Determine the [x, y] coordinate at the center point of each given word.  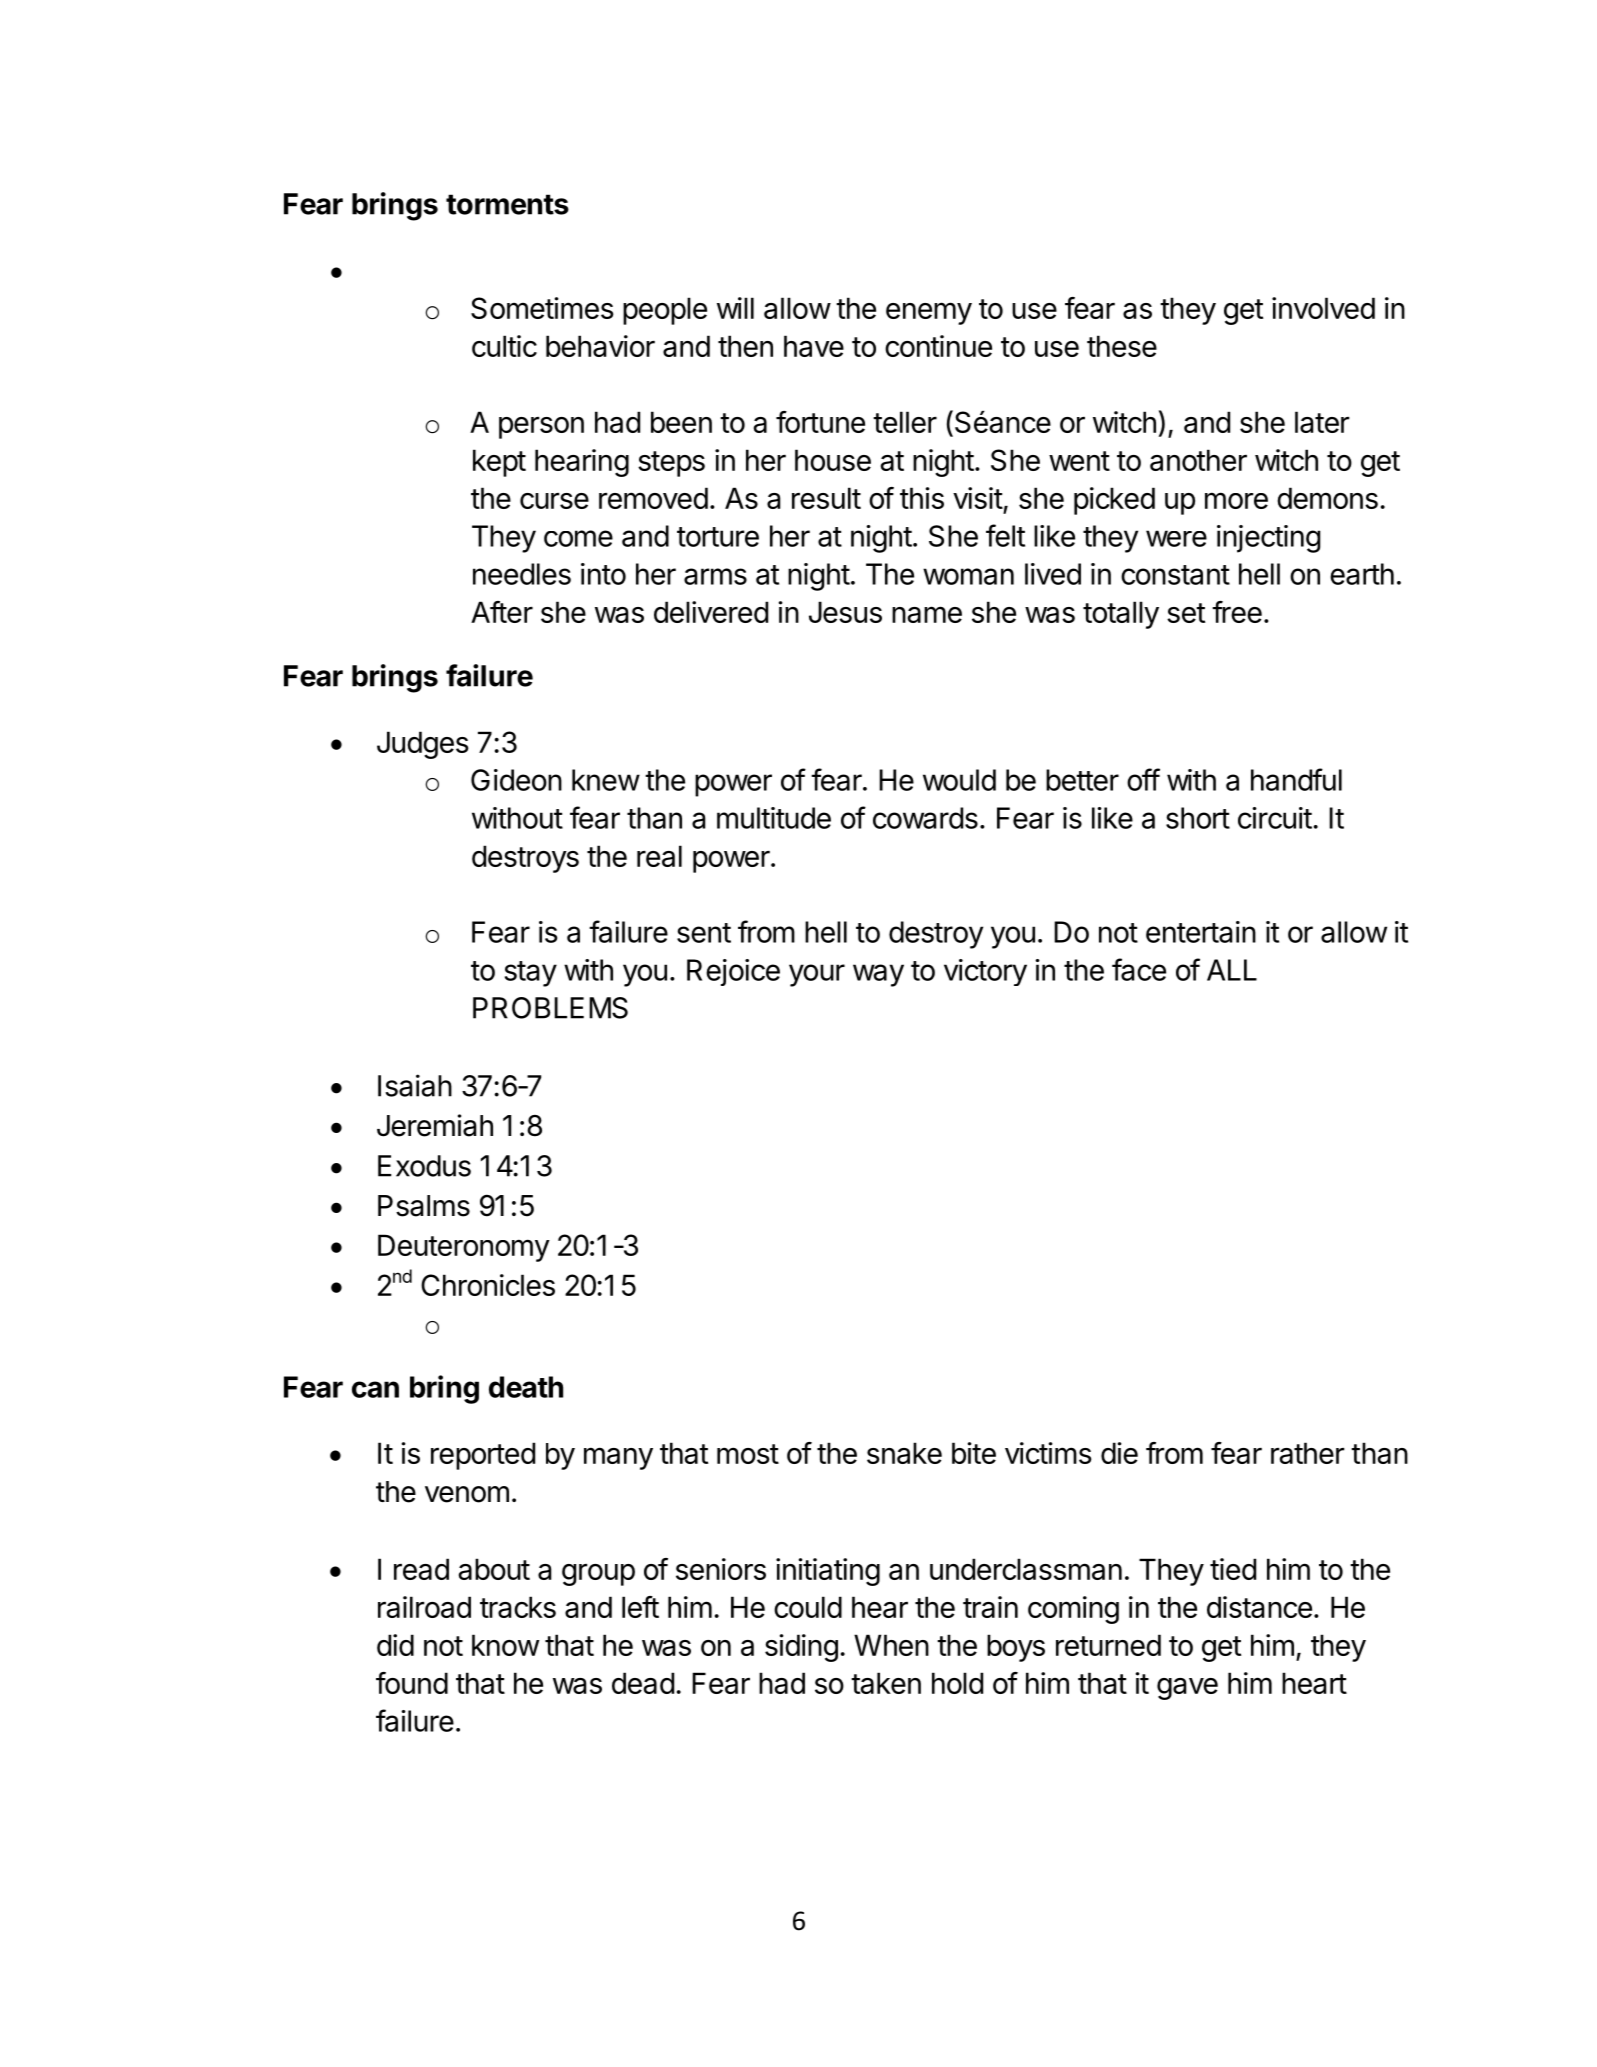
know [505, 1645]
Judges [423, 745]
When [891, 1645]
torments [507, 204]
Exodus [424, 1166]
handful [1296, 779]
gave [1187, 1689]
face [1139, 969]
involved [1323, 308]
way [878, 975]
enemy [929, 313]
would [959, 780]
